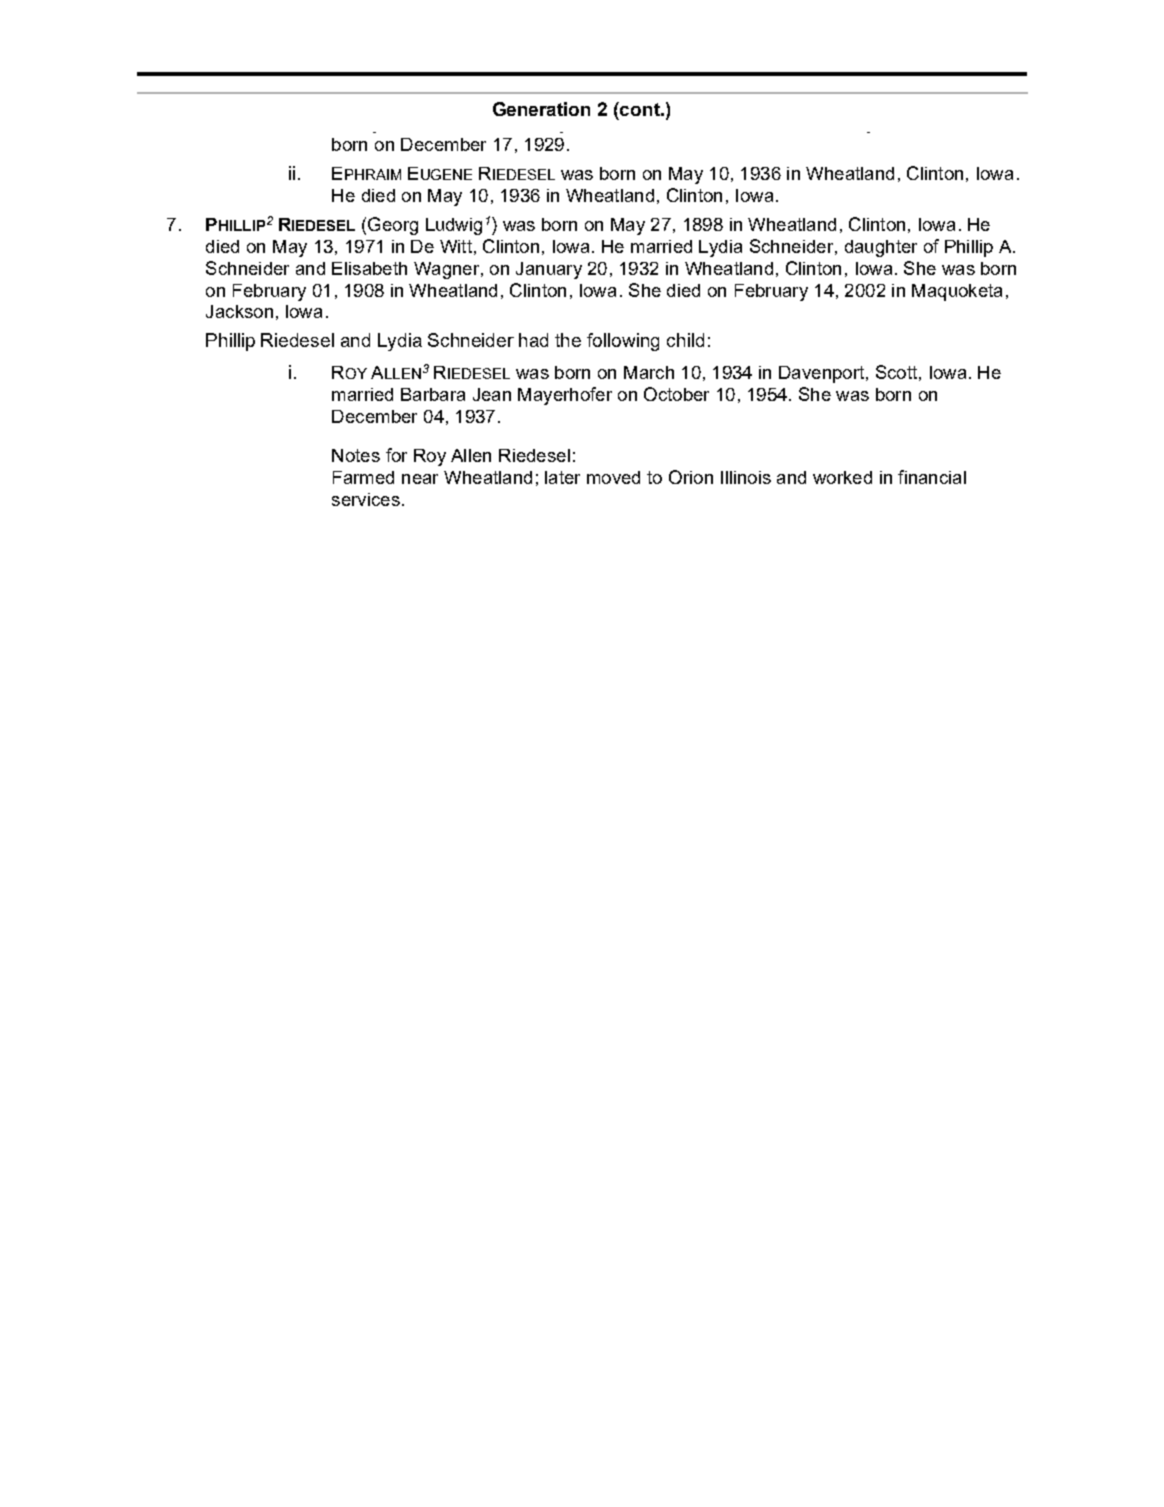 This image has width=1164, height=1507. Describe the element at coordinates (685, 340) in the image. I see `child` at that location.
